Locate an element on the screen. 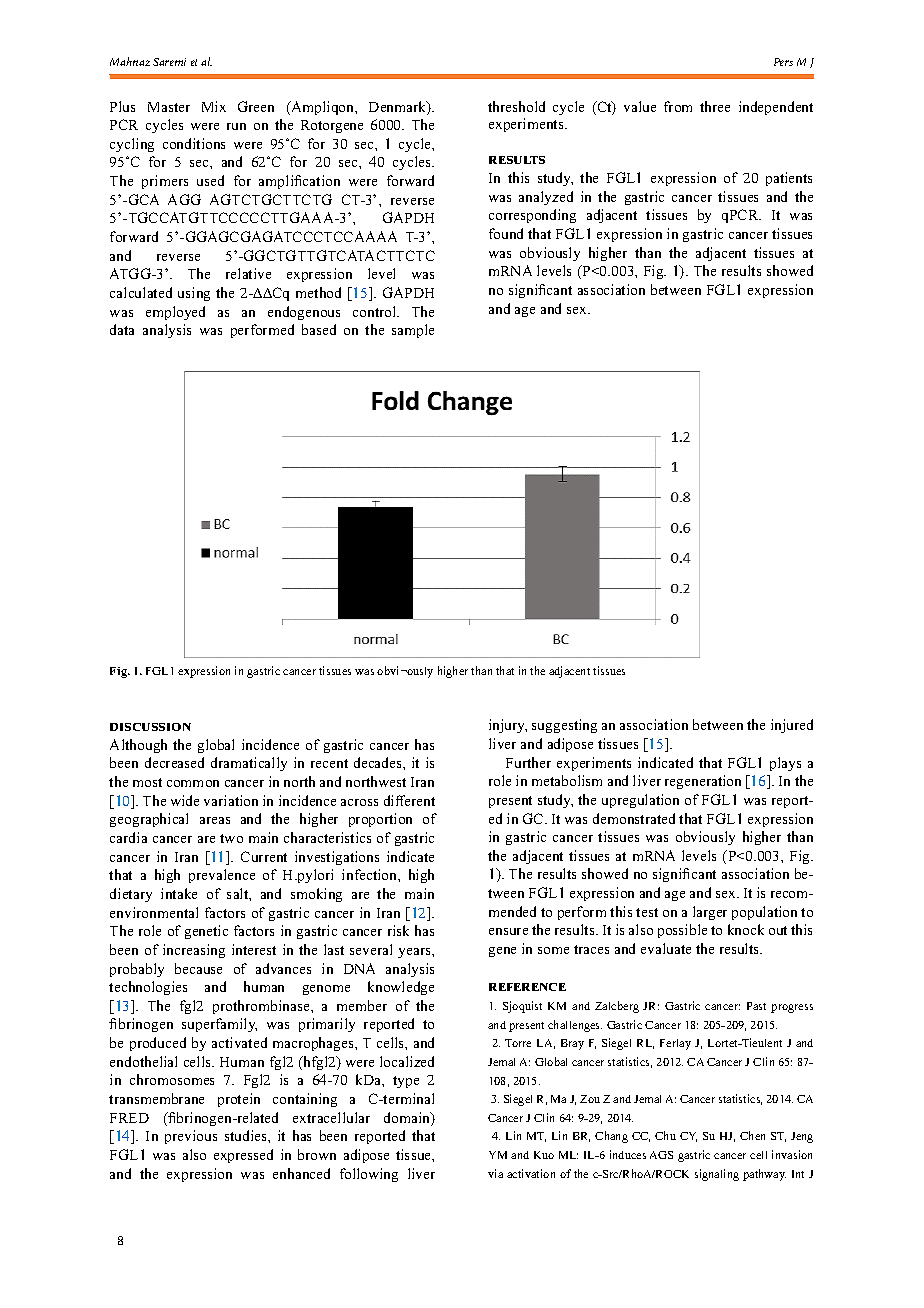 This screenshot has height=1308, width=924. data is located at coordinates (122, 329).
